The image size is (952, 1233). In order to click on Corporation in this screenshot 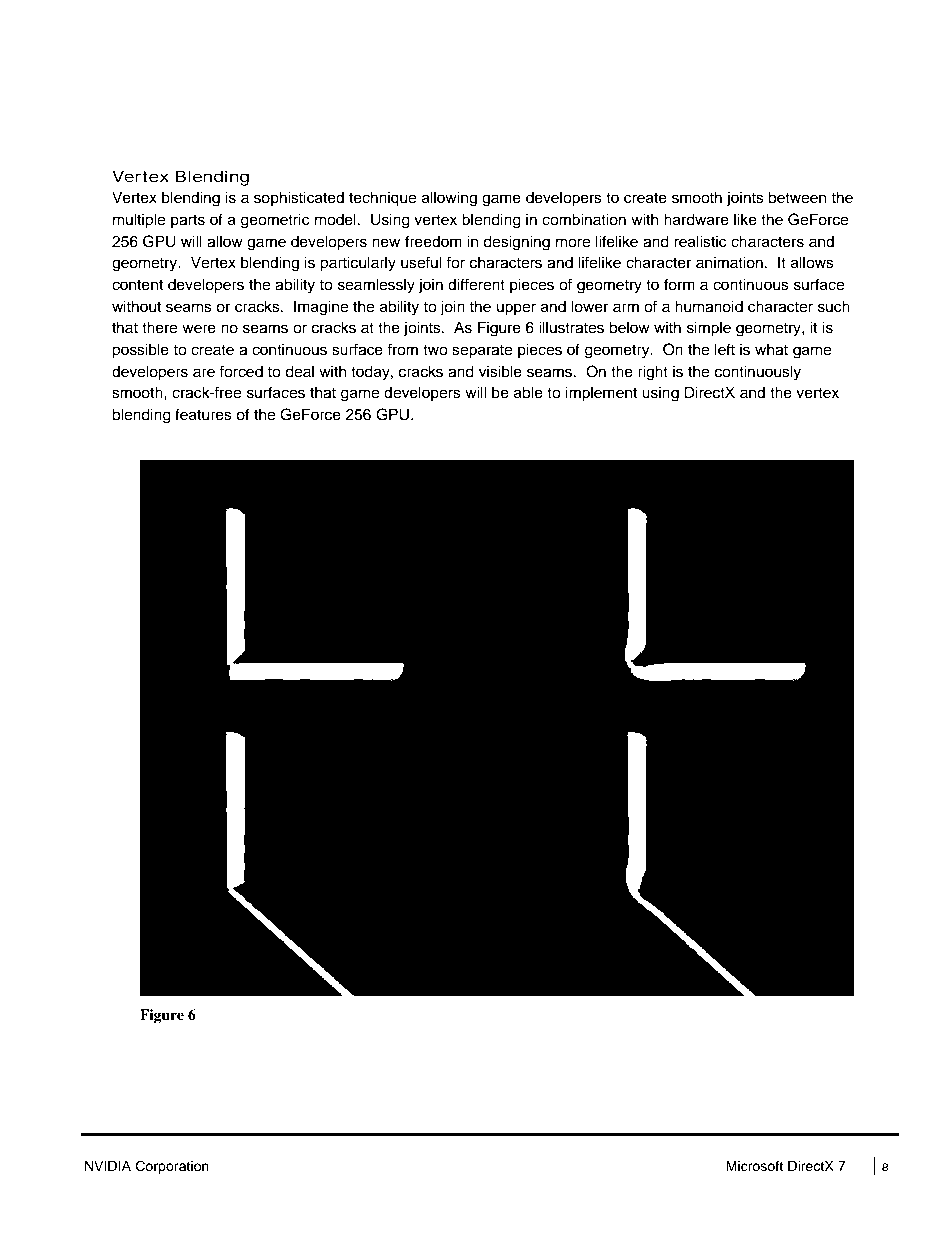, I will do `click(172, 1167)`.
